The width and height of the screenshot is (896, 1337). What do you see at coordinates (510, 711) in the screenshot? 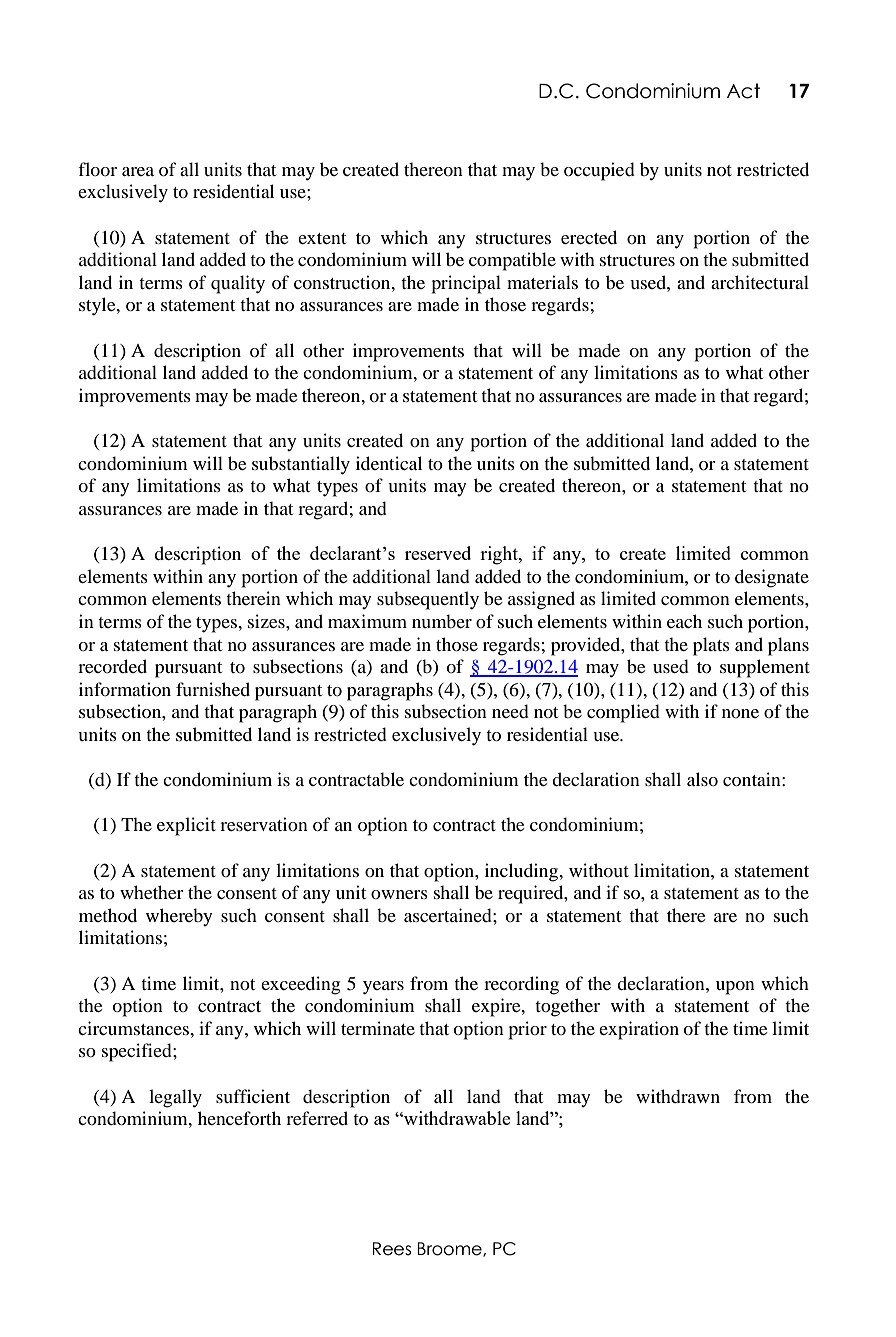
I see `need` at bounding box center [510, 711].
